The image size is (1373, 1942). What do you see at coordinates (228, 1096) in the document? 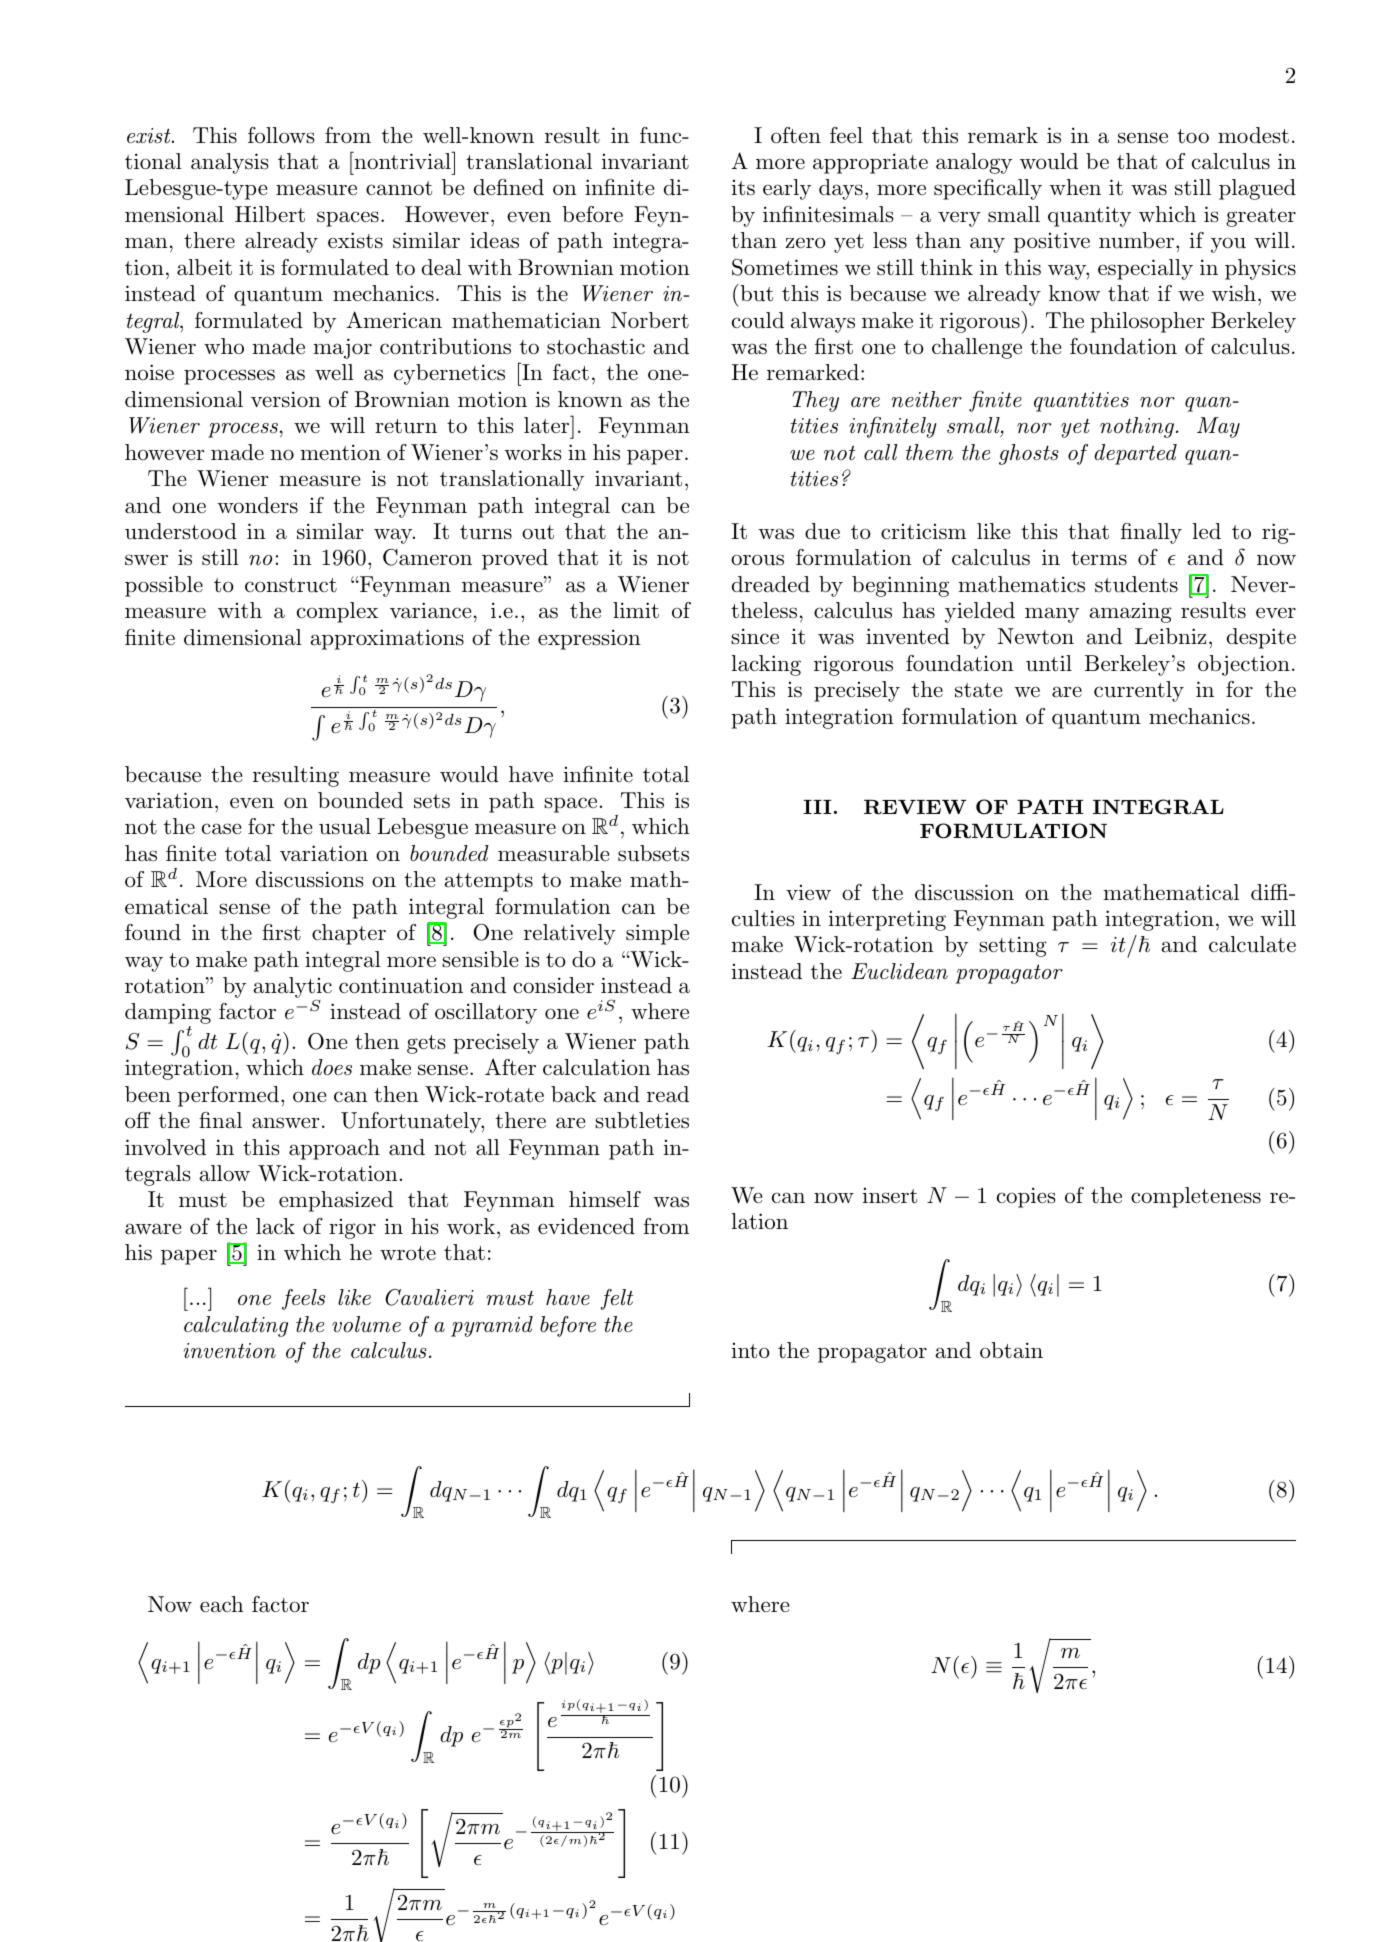
I see `performed` at bounding box center [228, 1096].
